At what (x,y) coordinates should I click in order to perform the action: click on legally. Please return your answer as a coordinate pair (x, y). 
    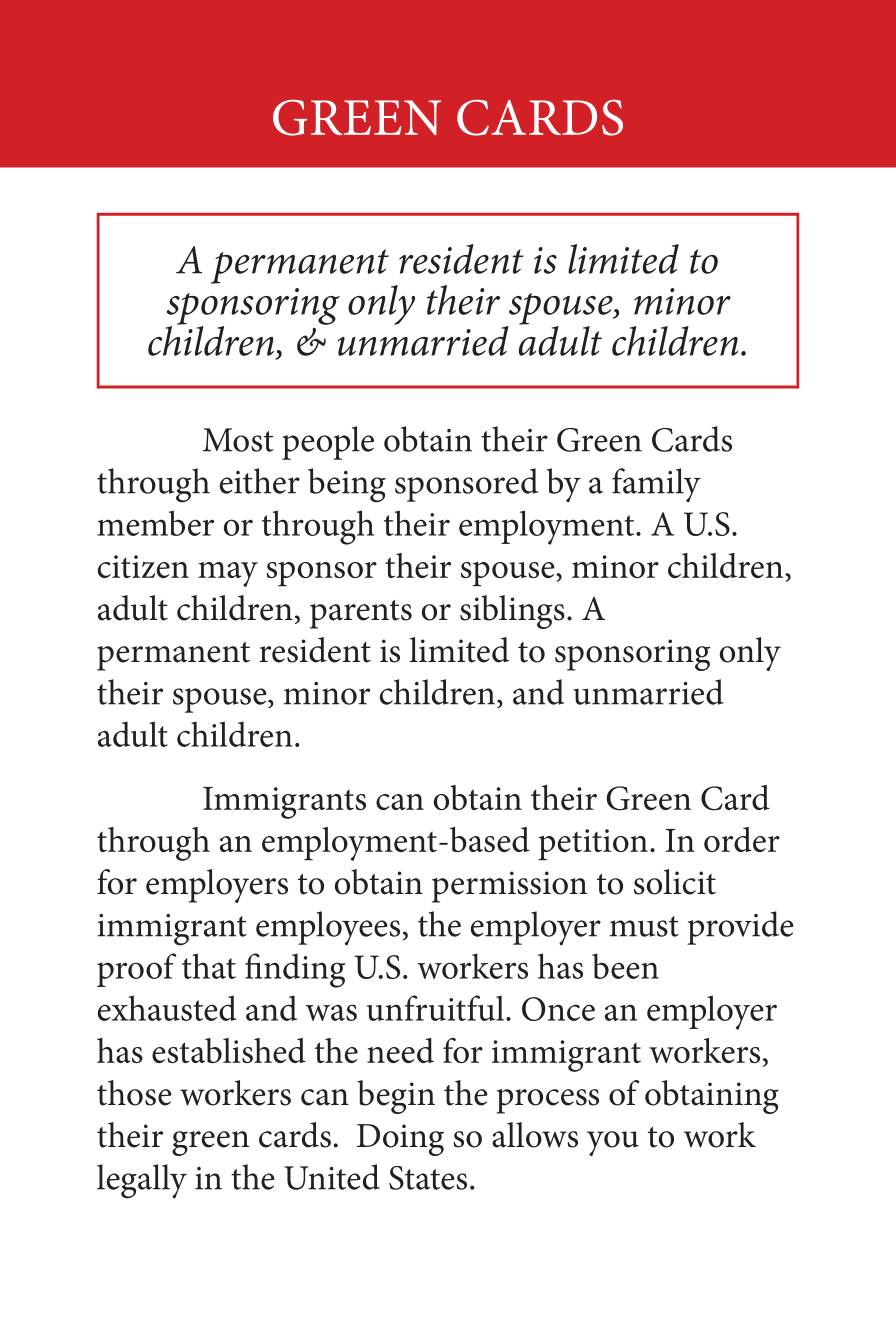
    Looking at the image, I should click on (142, 1181).
